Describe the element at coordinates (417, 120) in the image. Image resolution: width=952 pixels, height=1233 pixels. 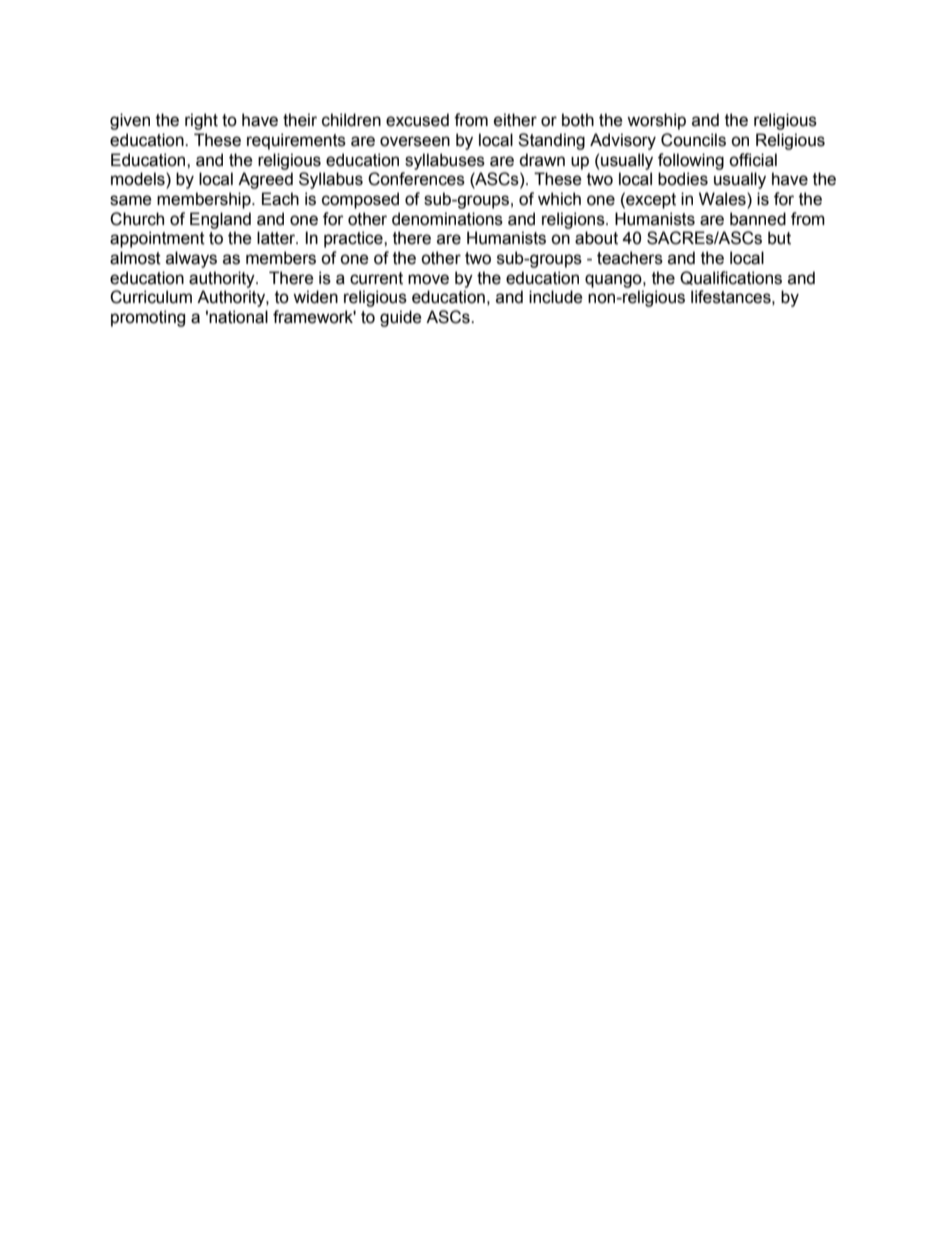
I see `excused` at that location.
